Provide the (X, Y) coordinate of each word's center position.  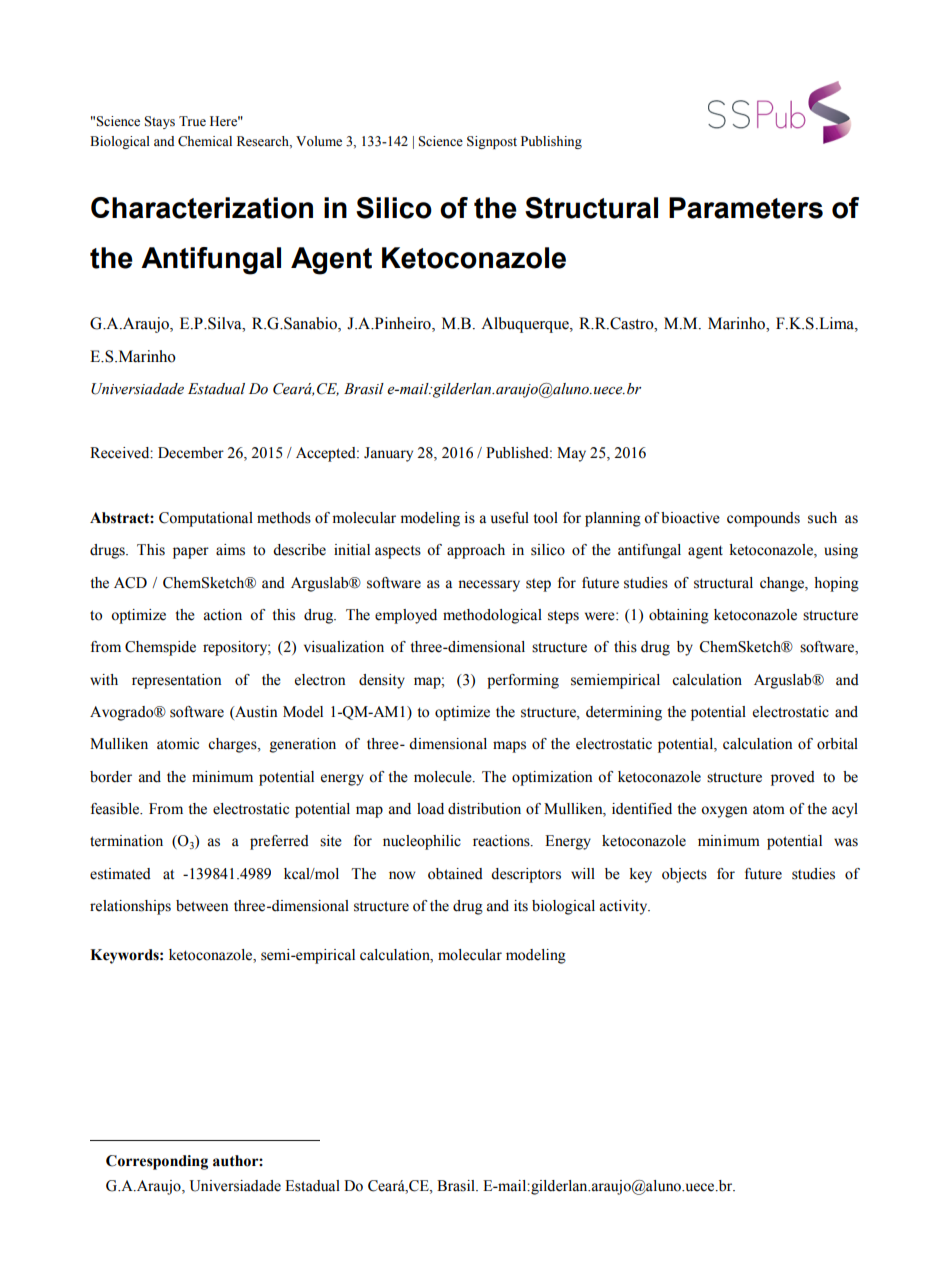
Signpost (492, 142)
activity (624, 907)
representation (176, 681)
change (783, 584)
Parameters (746, 208)
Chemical (205, 141)
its (521, 906)
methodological (492, 616)
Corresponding (157, 1162)
